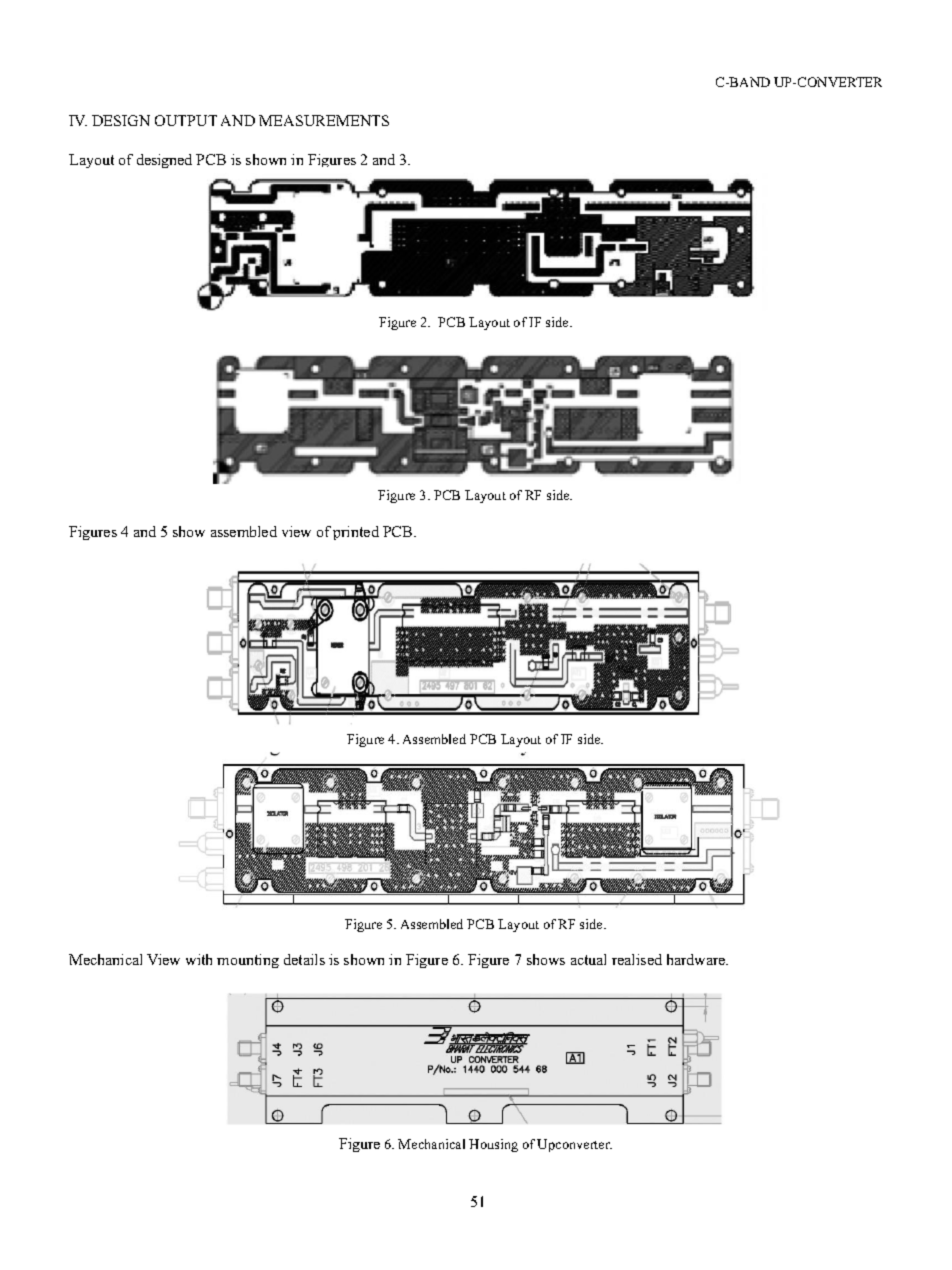 The width and height of the screenshot is (952, 1270). I want to click on OUTPUT, so click(186, 120).
